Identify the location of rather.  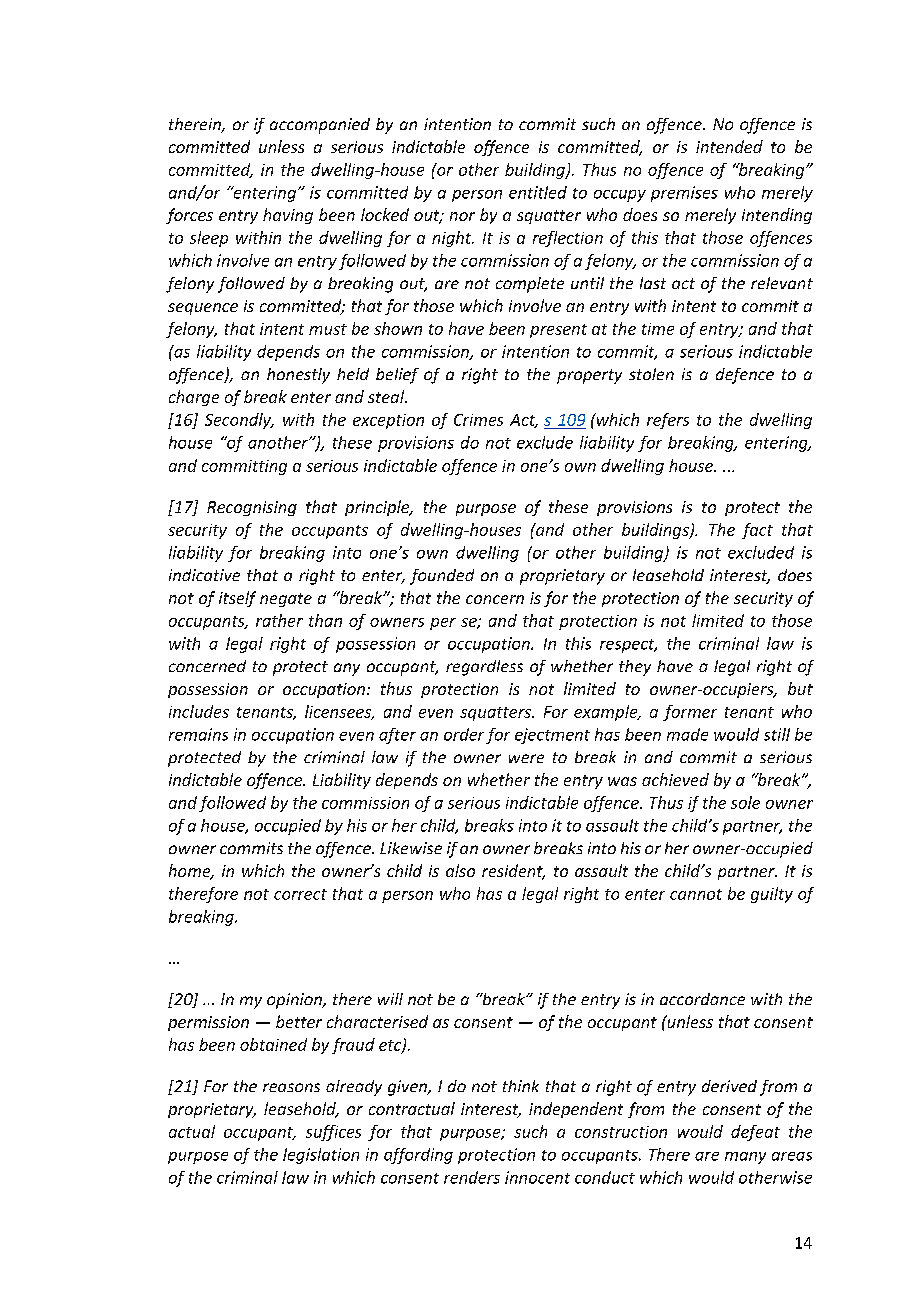
(279, 620).
